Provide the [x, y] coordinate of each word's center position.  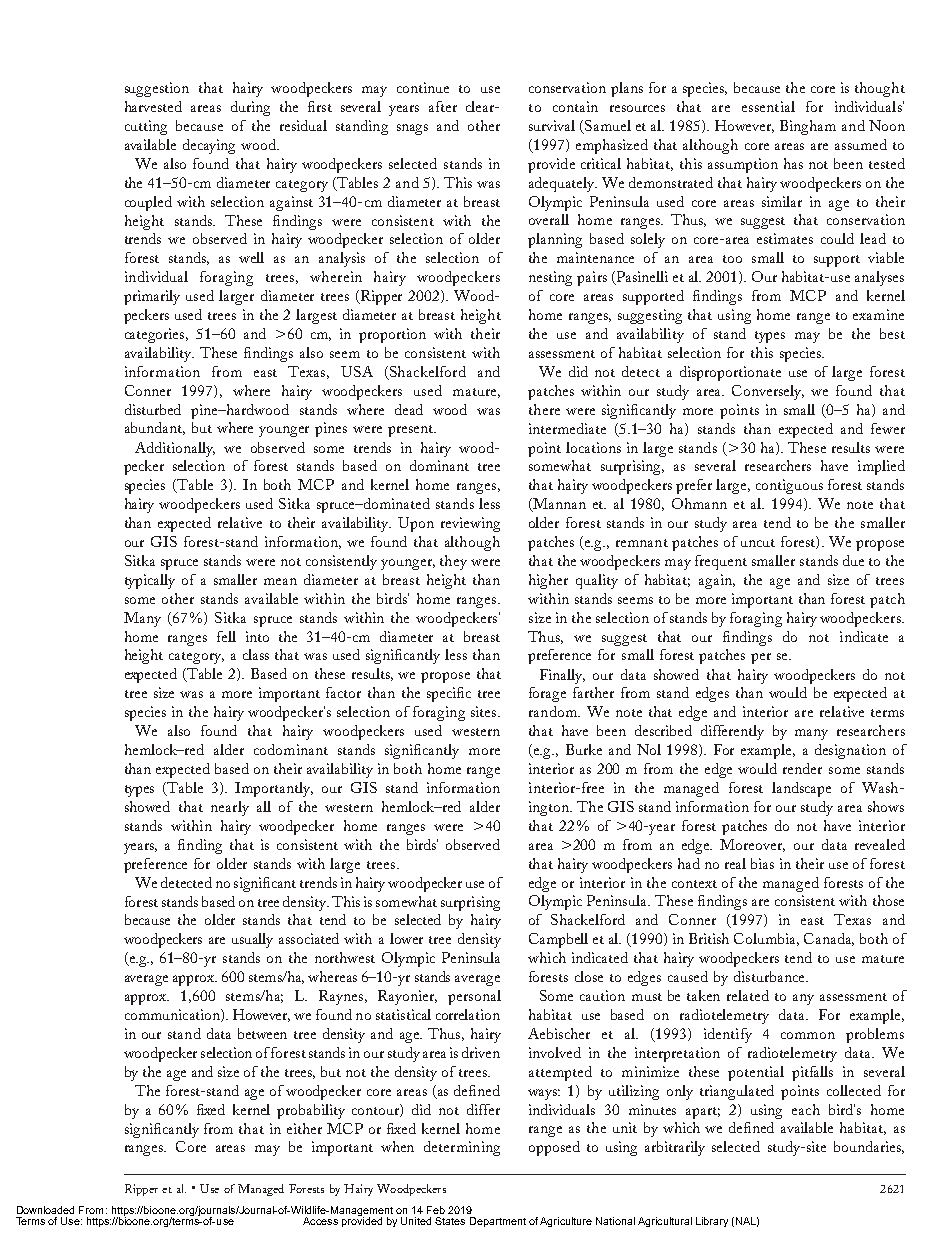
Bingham [808, 127]
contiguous [789, 486]
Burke [584, 749]
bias [762, 863]
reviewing [470, 524]
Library [712, 1222]
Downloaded [45, 1210]
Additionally [175, 449]
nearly [230, 808]
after [443, 106]
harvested [153, 106]
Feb [436, 1210]
